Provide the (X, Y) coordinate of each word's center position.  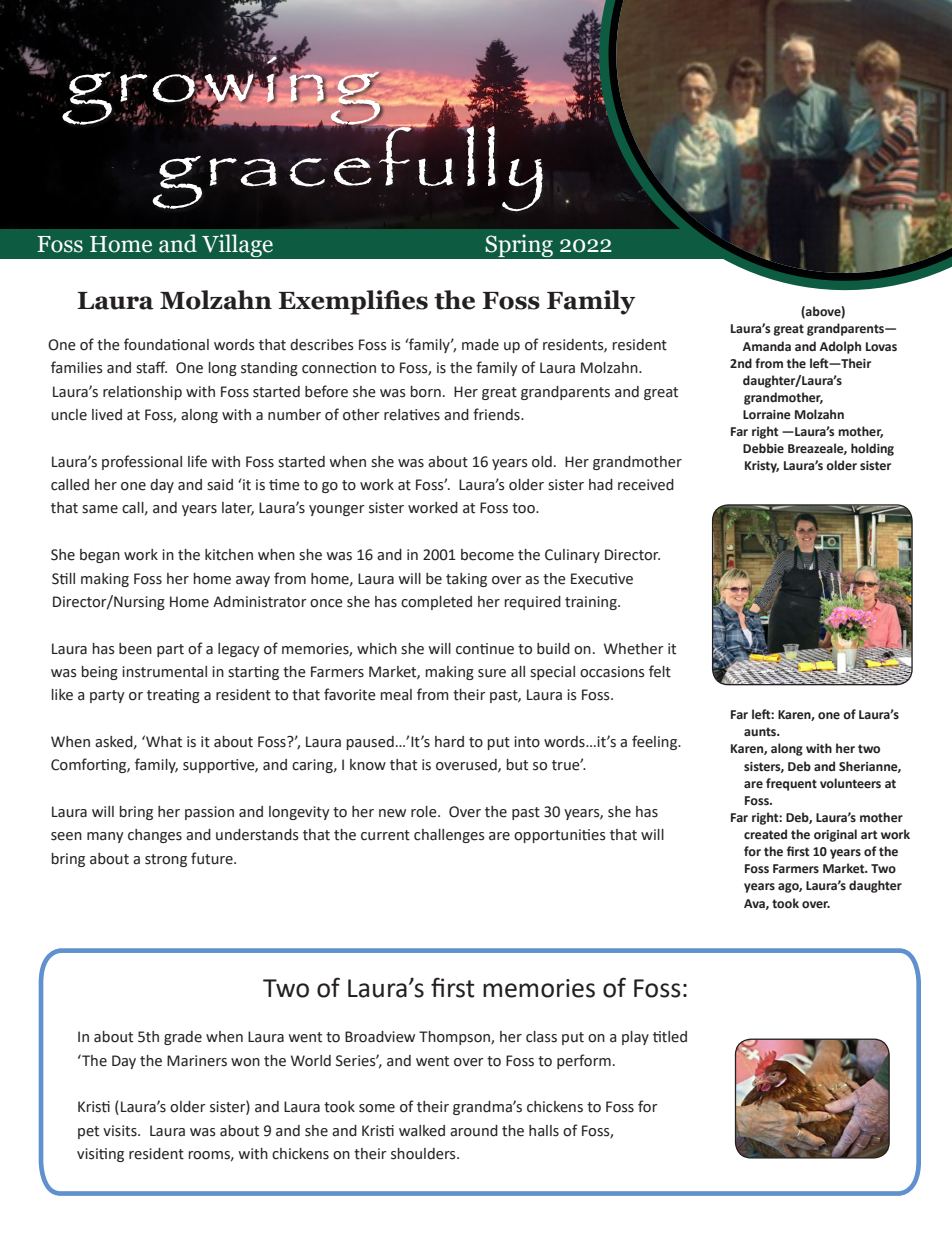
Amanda (767, 346)
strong (166, 860)
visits (121, 1131)
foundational (166, 344)
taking (466, 580)
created (765, 834)
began (100, 556)
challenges (449, 836)
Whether (634, 649)
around (474, 1131)
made (480, 345)
